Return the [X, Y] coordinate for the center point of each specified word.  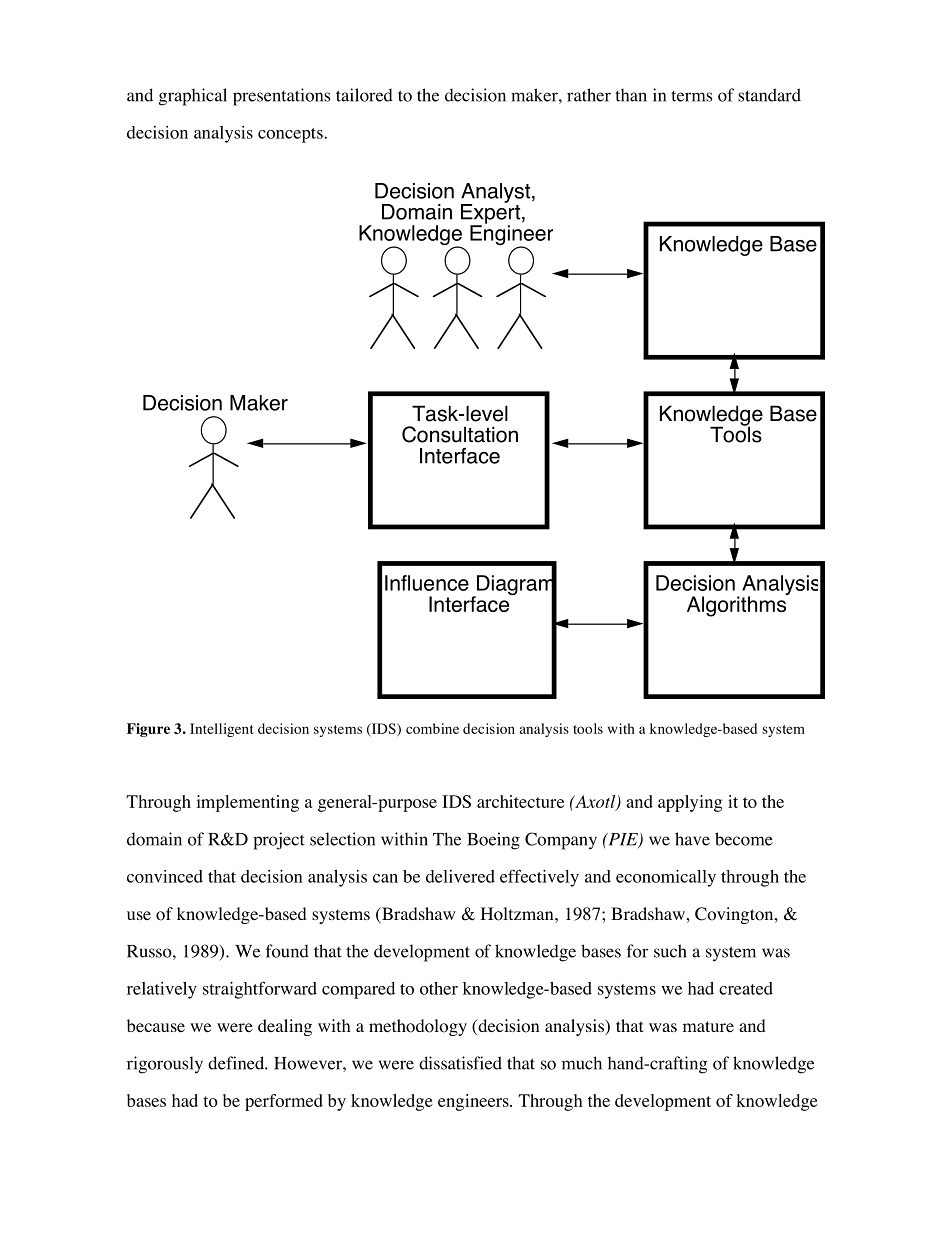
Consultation [460, 434]
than [631, 95]
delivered [460, 876]
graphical [193, 97]
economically [666, 878]
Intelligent [221, 730]
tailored [364, 95]
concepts [291, 135]
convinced [165, 876]
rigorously [165, 1065]
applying [690, 803]
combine [432, 728]
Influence [427, 583]
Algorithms [737, 605]
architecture [520, 801]
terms [691, 96]
